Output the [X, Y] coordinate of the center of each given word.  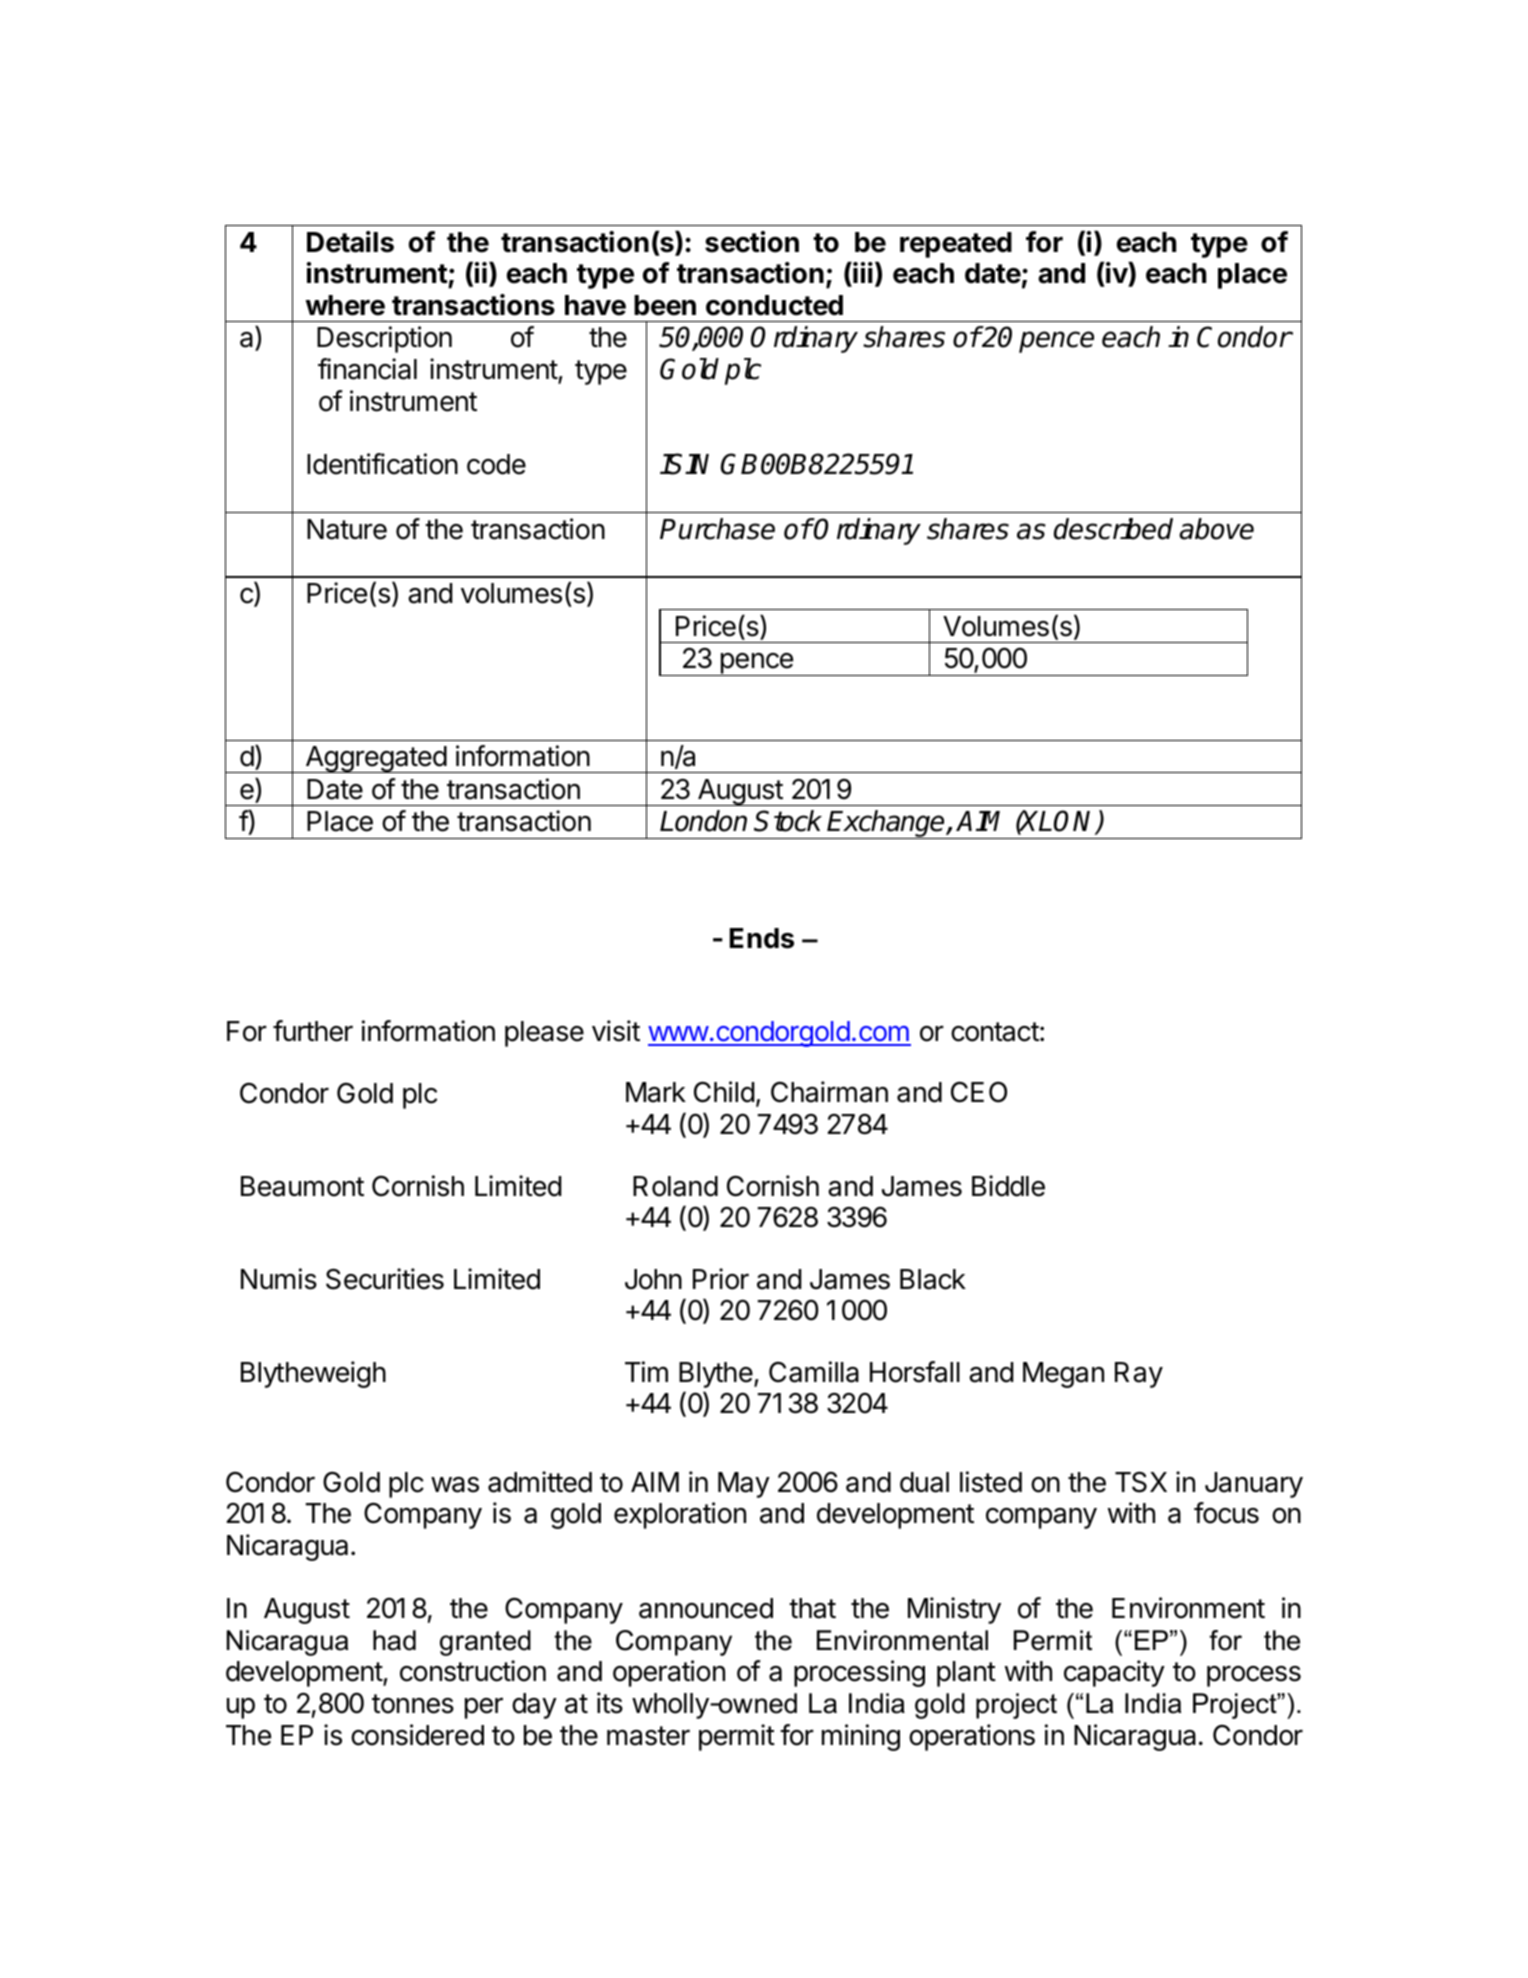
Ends [762, 938]
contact [995, 1032]
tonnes [413, 1704]
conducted [774, 305]
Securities [385, 1279]
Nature [347, 529]
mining [861, 1737]
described [1113, 529]
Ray [1139, 1375]
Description [384, 339]
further [313, 1031]
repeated [956, 245]
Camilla [814, 1372]
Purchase [717, 529]
